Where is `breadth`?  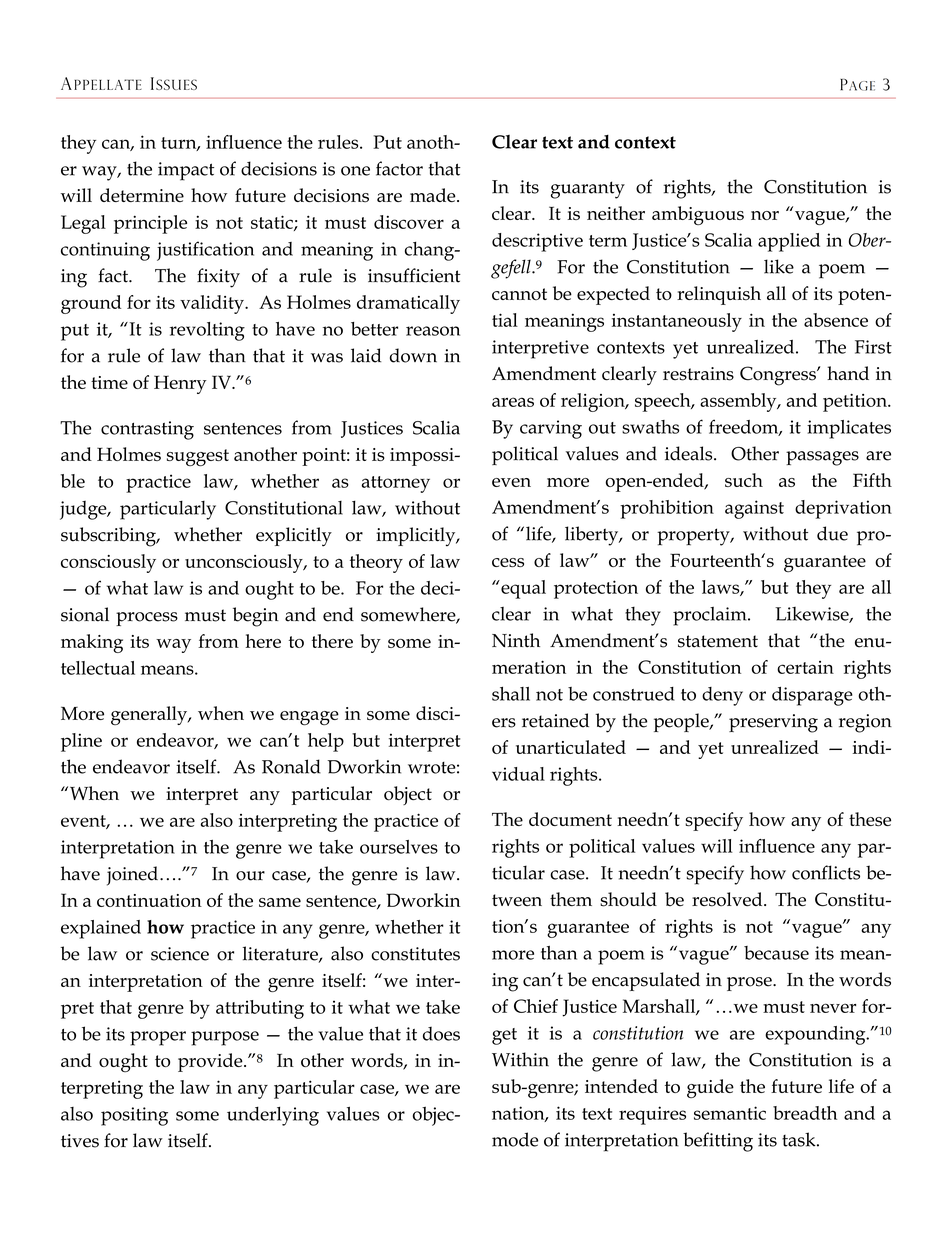 breadth is located at coordinates (805, 1113).
